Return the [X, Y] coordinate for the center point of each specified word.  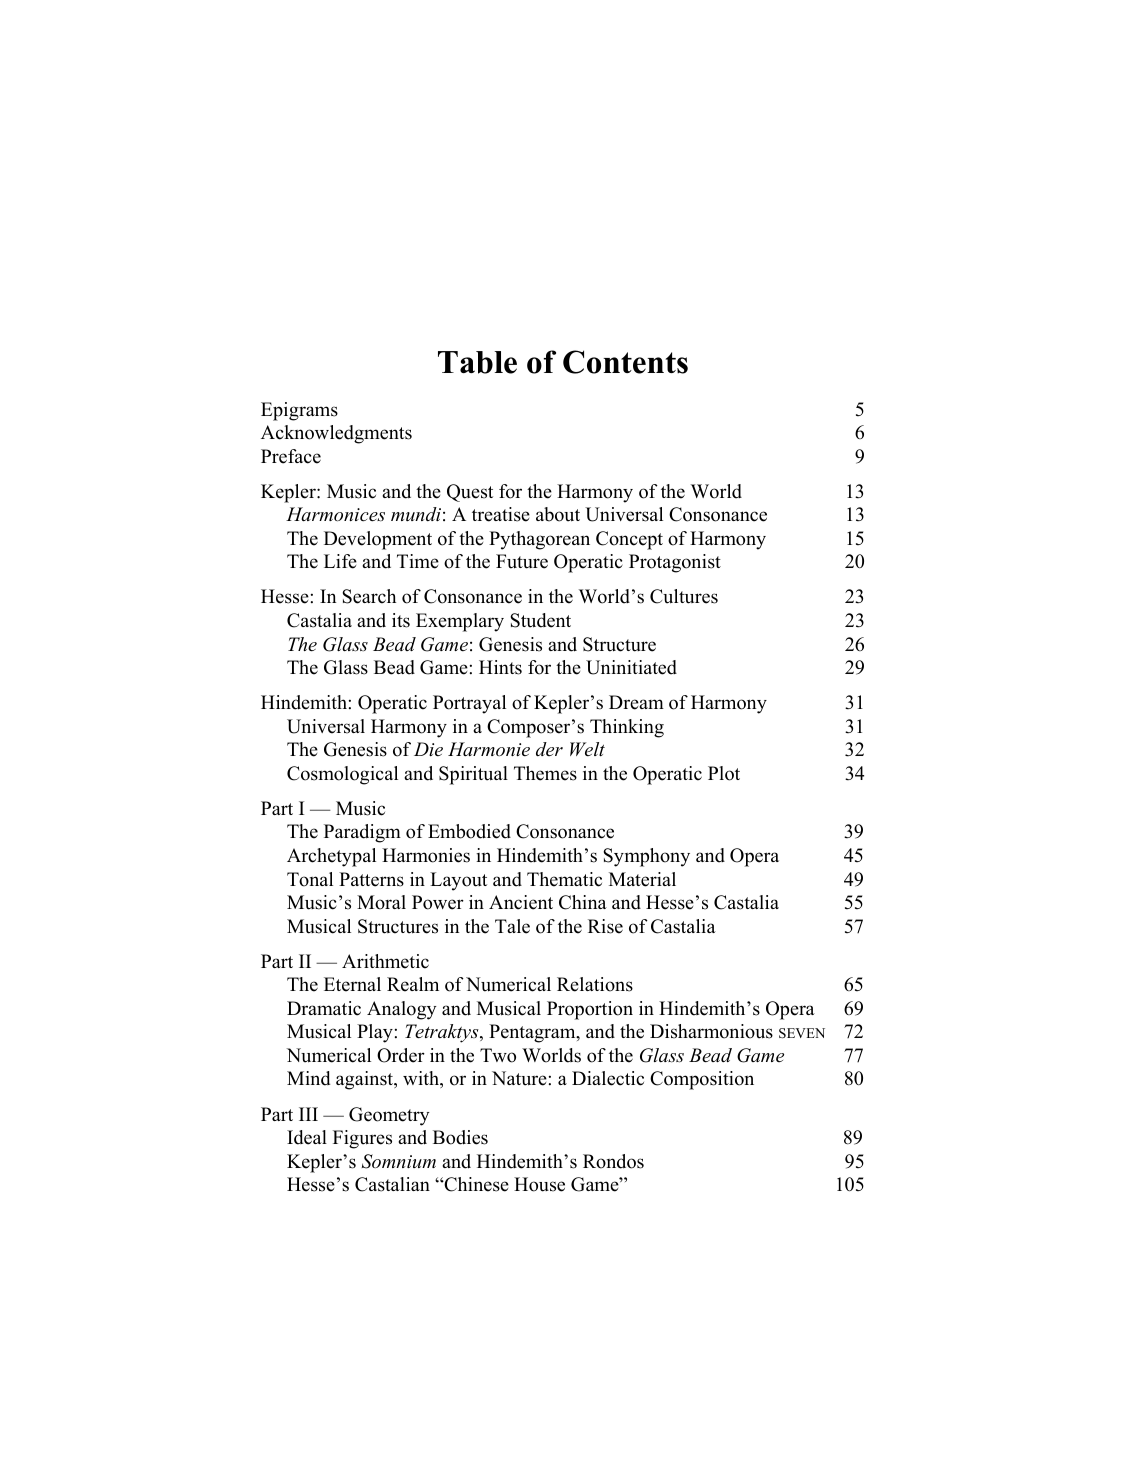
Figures [362, 1139]
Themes [545, 773]
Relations [595, 984]
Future [522, 561]
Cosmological [342, 775]
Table [477, 362]
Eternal [352, 984]
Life [340, 561]
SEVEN [802, 1033]
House [539, 1184]
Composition [702, 1080]
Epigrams [299, 411]
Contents [625, 362]
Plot [724, 773]
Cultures [684, 596]
